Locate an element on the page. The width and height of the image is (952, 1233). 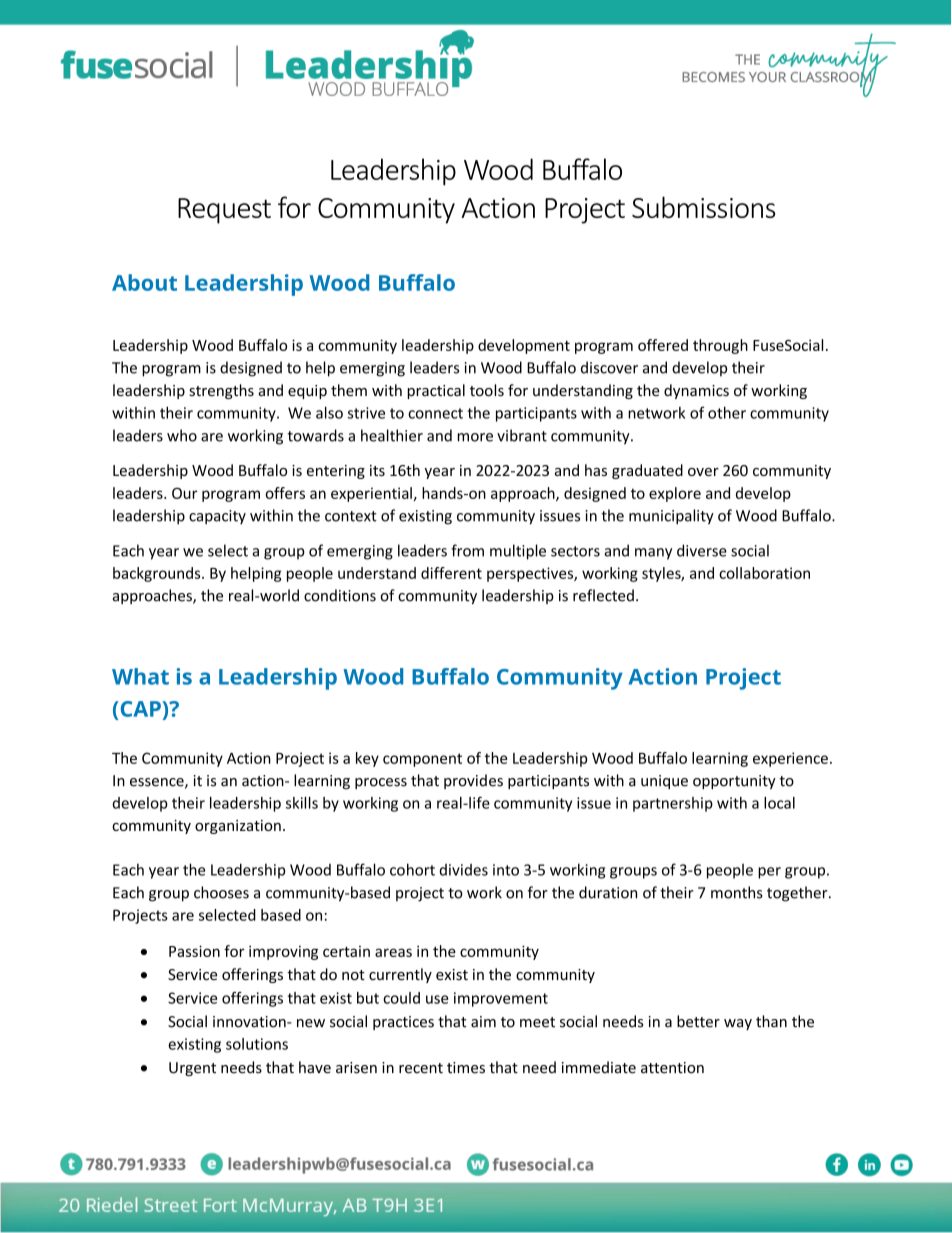
component is located at coordinates (422, 760).
